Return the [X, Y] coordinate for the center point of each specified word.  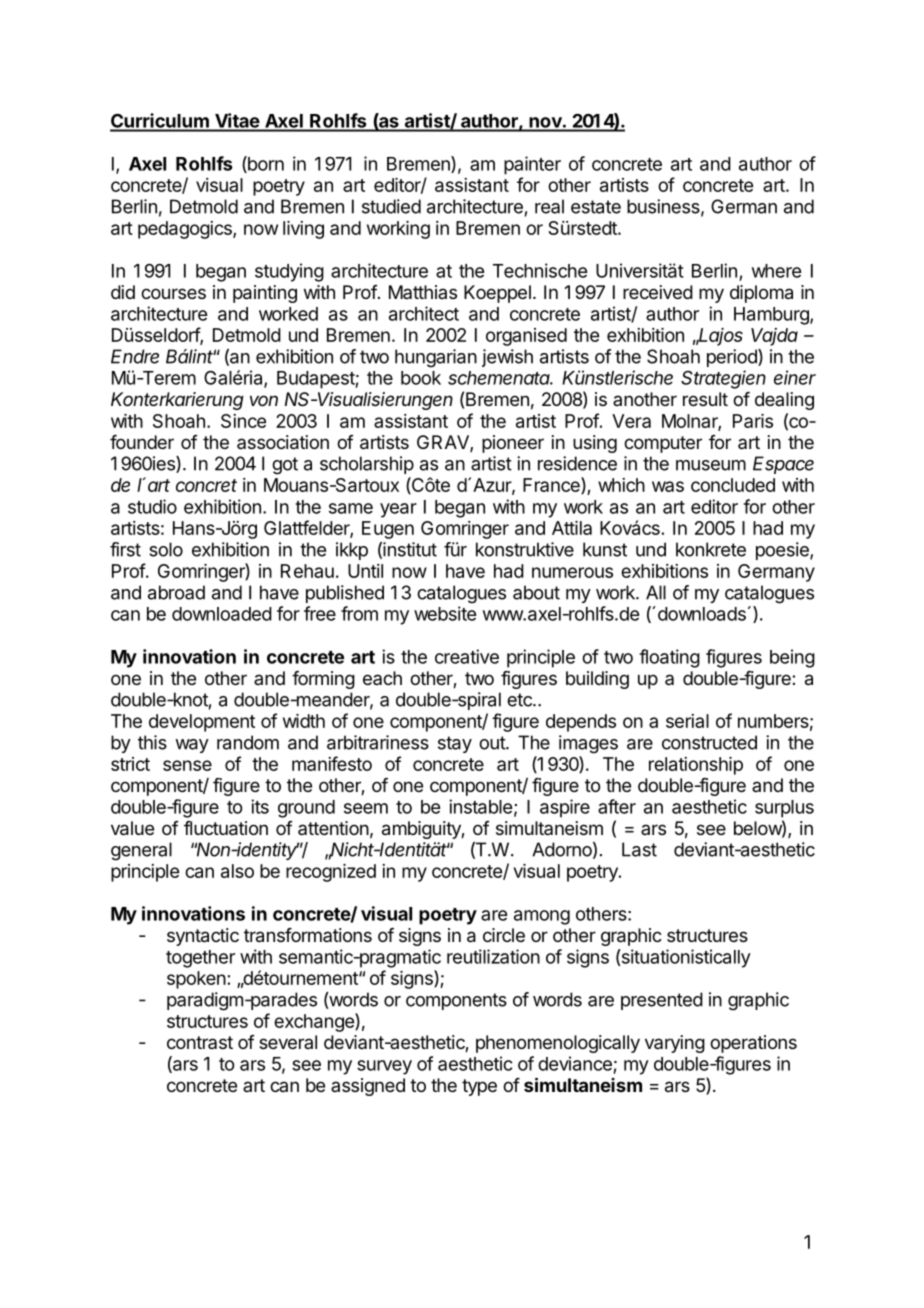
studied [391, 206]
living [303, 230]
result [705, 399]
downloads [700, 613]
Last [639, 849]
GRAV [444, 443]
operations [753, 1044]
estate [596, 207]
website [445, 613]
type [479, 1087]
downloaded [222, 614]
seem [366, 808]
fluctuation [226, 828]
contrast [200, 1042]
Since [243, 421]
